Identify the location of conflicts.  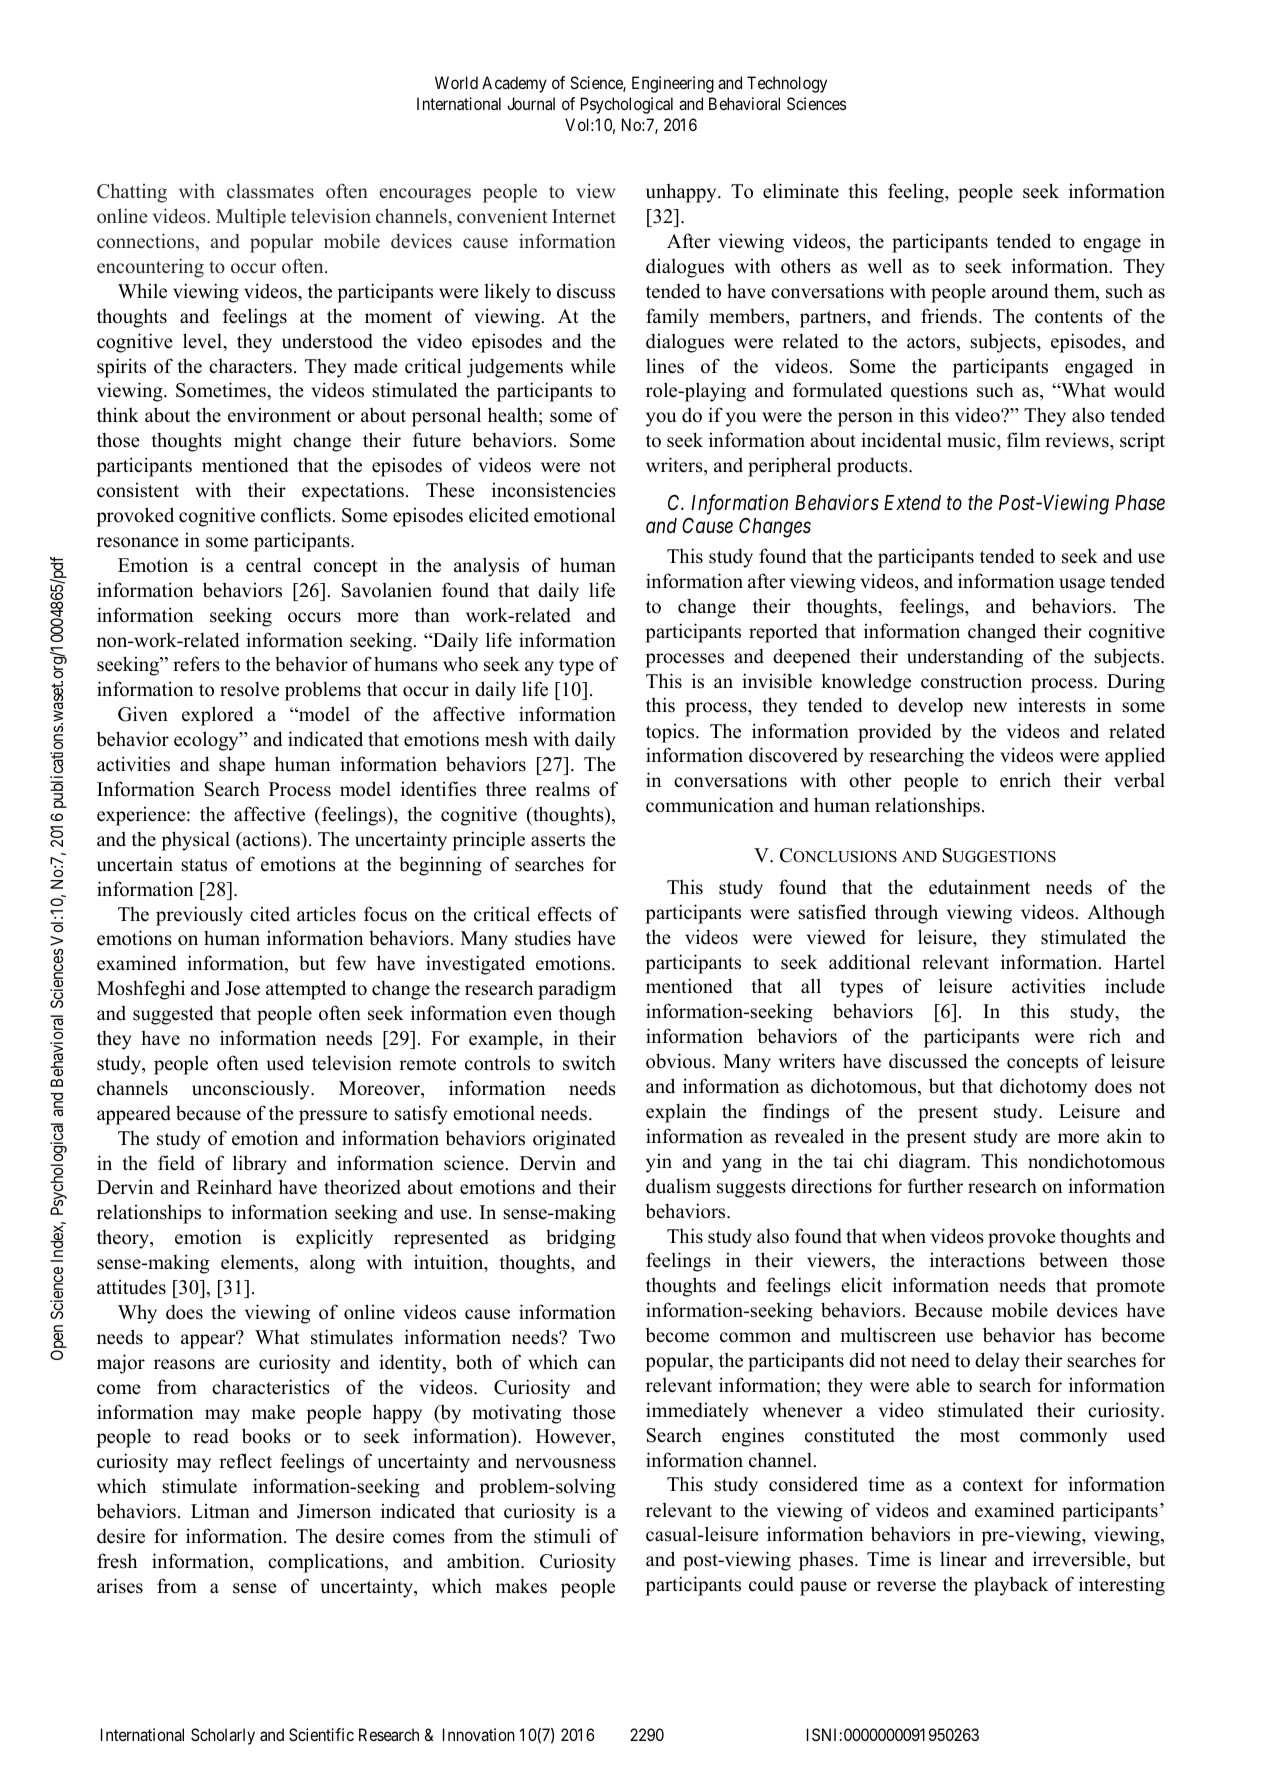
(296, 515).
